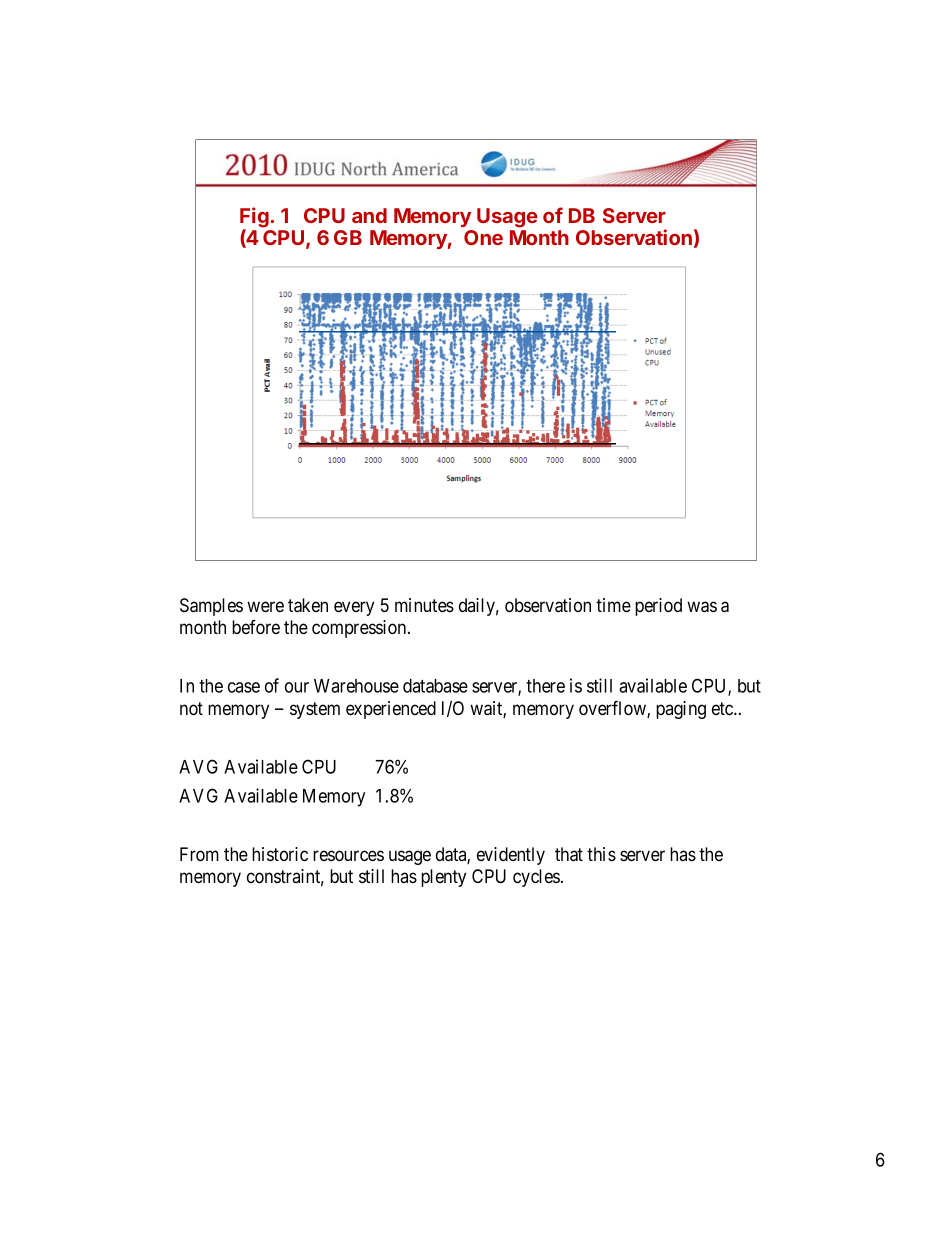 The image size is (952, 1233). I want to click on this, so click(601, 854).
